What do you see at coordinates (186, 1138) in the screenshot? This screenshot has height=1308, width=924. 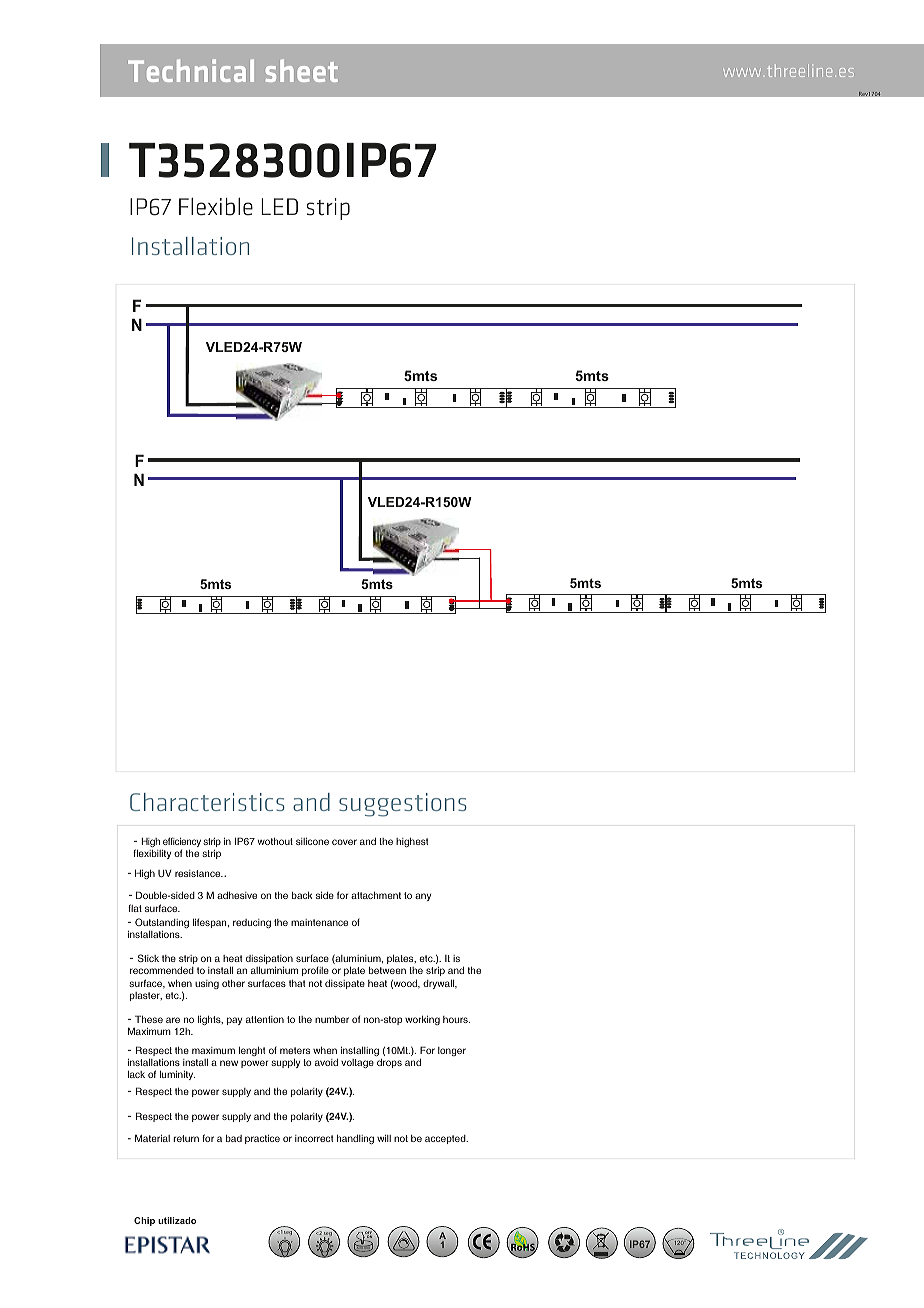 I see `return` at bounding box center [186, 1138].
